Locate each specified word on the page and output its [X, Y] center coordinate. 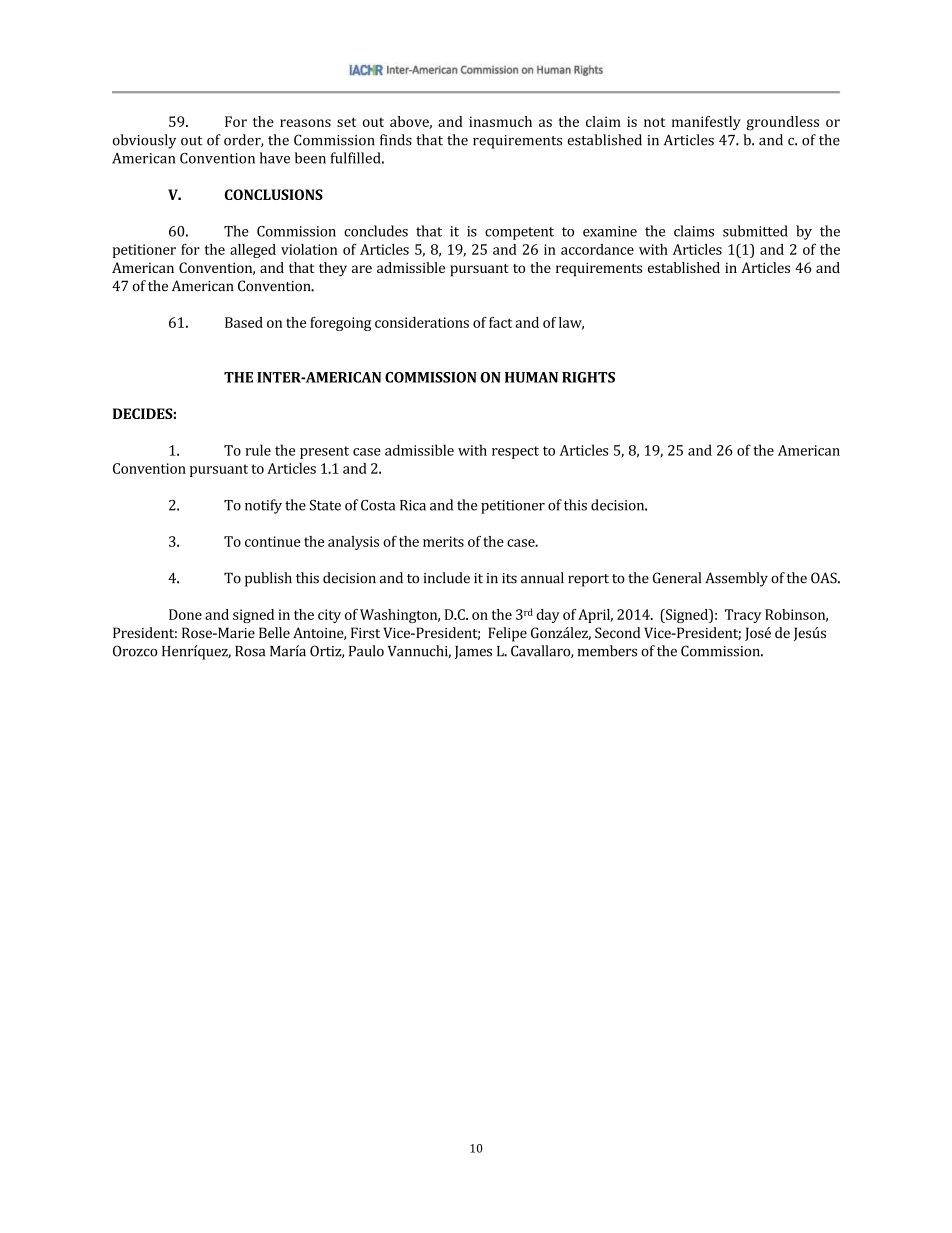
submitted [755, 231]
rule [258, 450]
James [473, 652]
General [677, 578]
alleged [253, 251]
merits [443, 541]
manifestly [706, 123]
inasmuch [500, 121]
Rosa [250, 651]
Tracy [743, 616]
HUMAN [531, 377]
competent [519, 233]
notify [263, 506]
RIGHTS [588, 377]
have [275, 158]
